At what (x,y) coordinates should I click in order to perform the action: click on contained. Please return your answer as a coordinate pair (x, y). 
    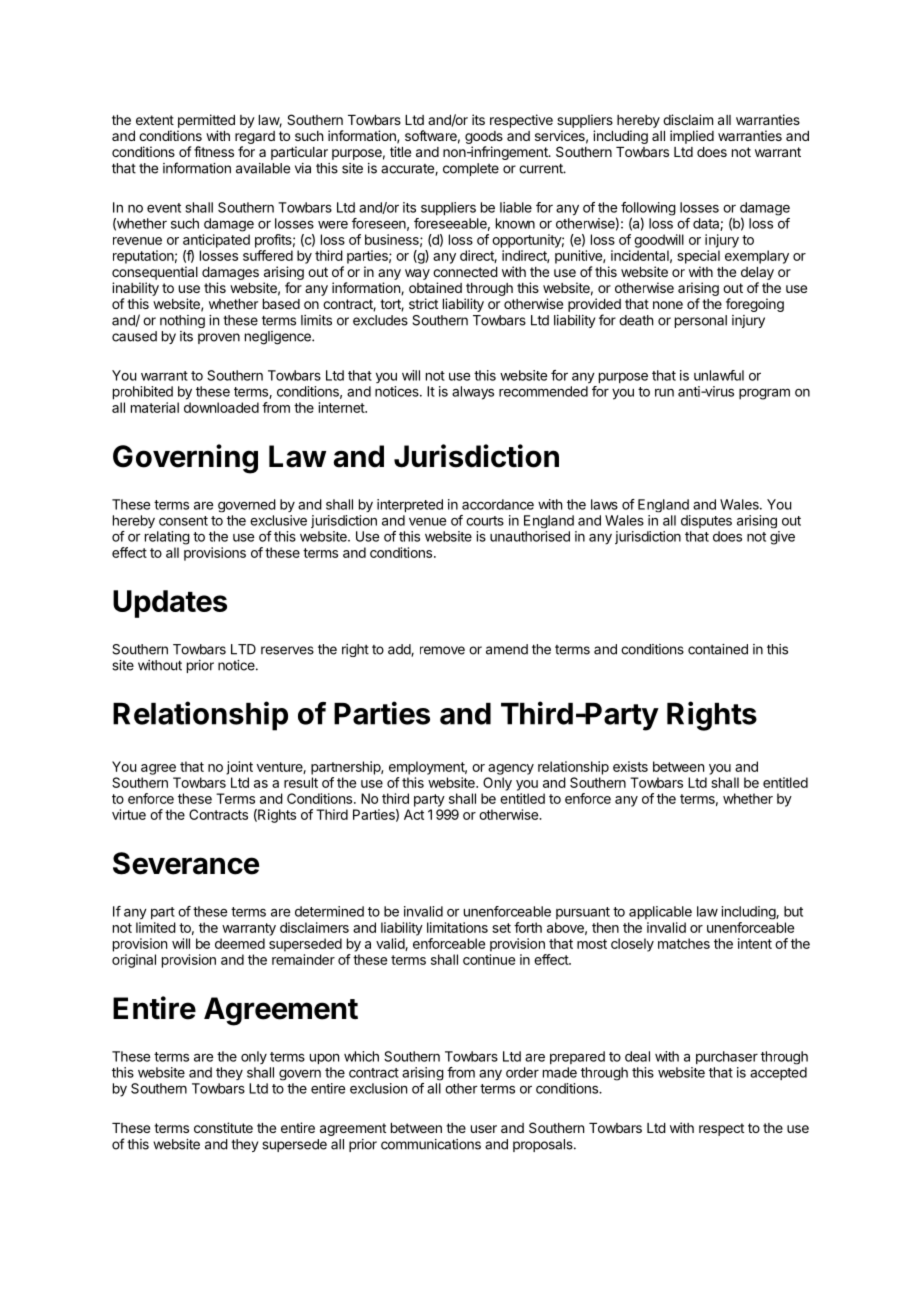
    Looking at the image, I should click on (718, 649).
